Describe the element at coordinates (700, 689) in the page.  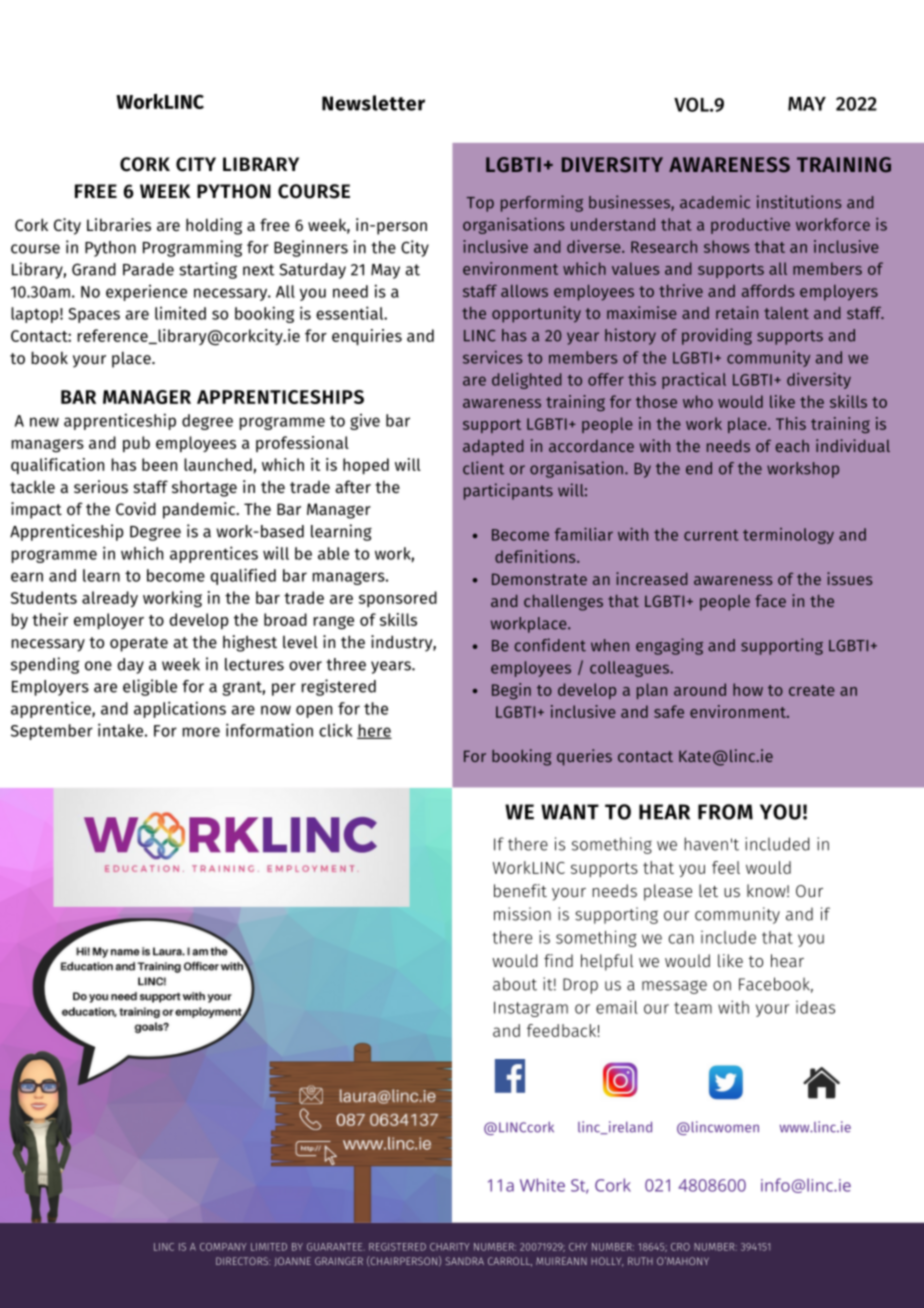
I see `around` at that location.
